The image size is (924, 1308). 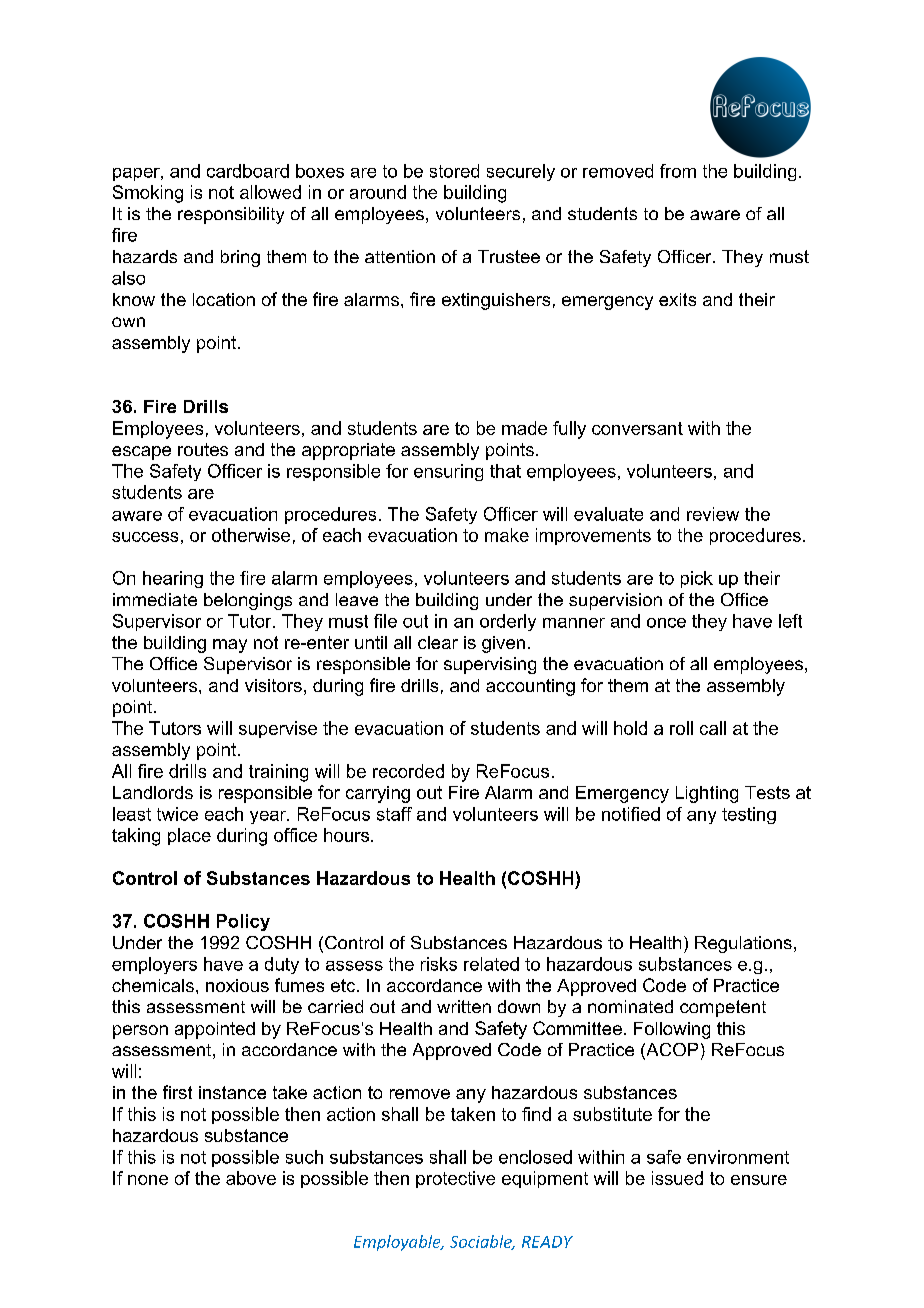 What do you see at coordinates (749, 815) in the screenshot?
I see `testing` at bounding box center [749, 815].
